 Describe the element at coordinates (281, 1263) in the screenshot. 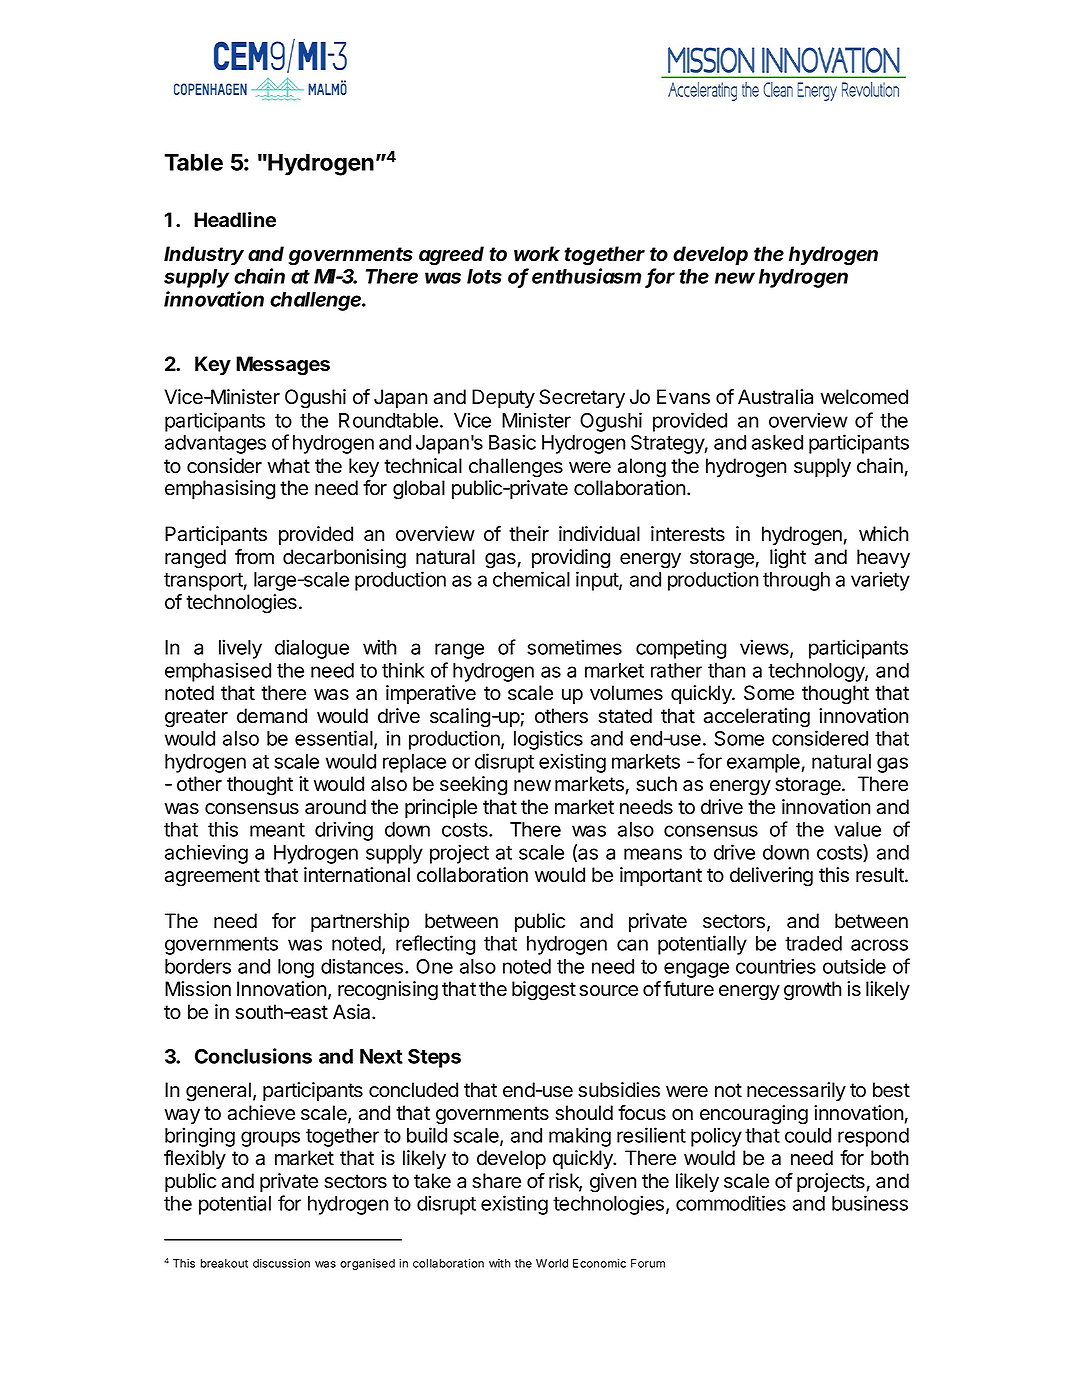

I see `discussion` at that location.
